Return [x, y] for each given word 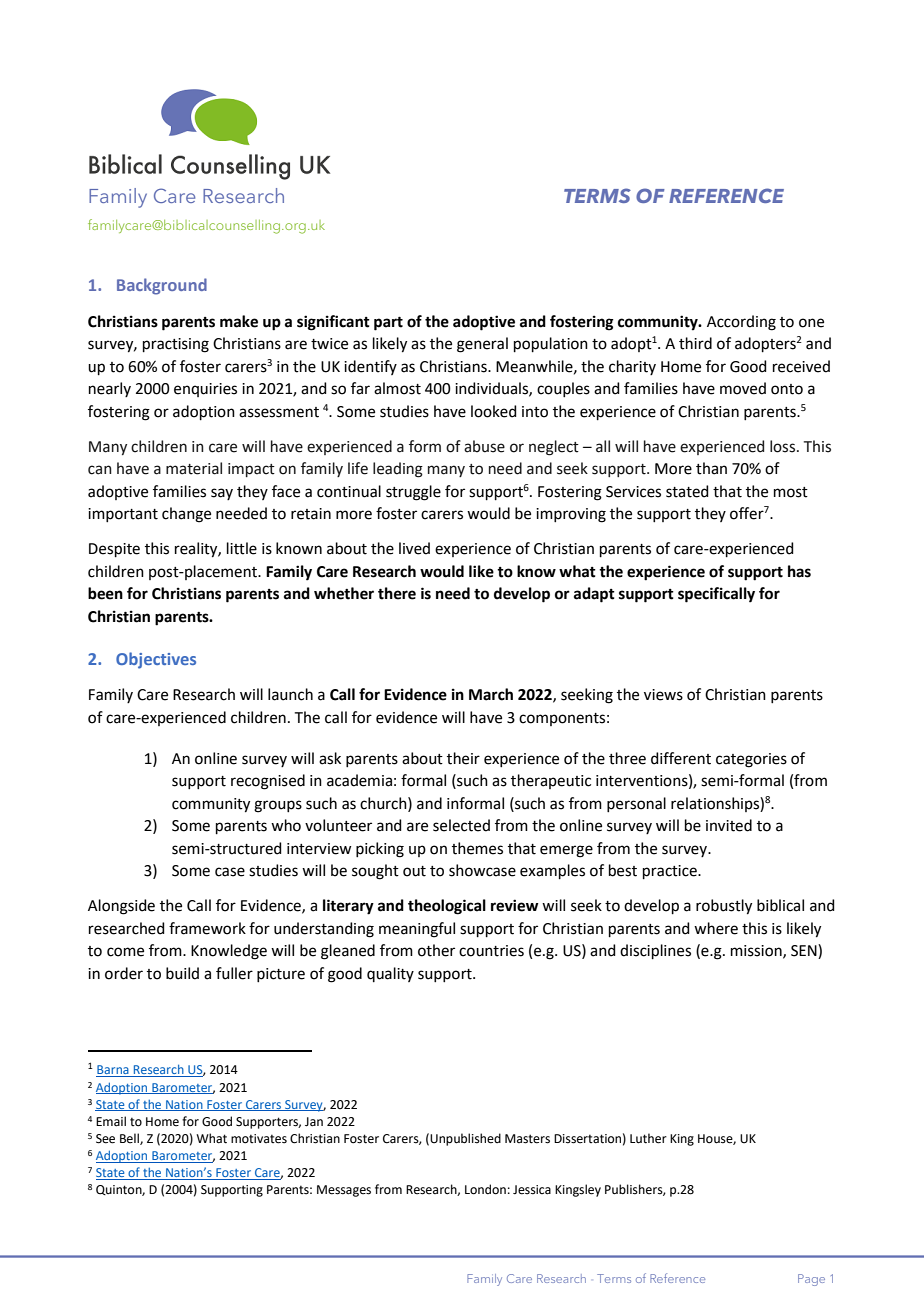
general [482, 345]
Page [811, 1280]
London [485, 1189]
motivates [259, 1139]
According [741, 323]
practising [176, 345]
